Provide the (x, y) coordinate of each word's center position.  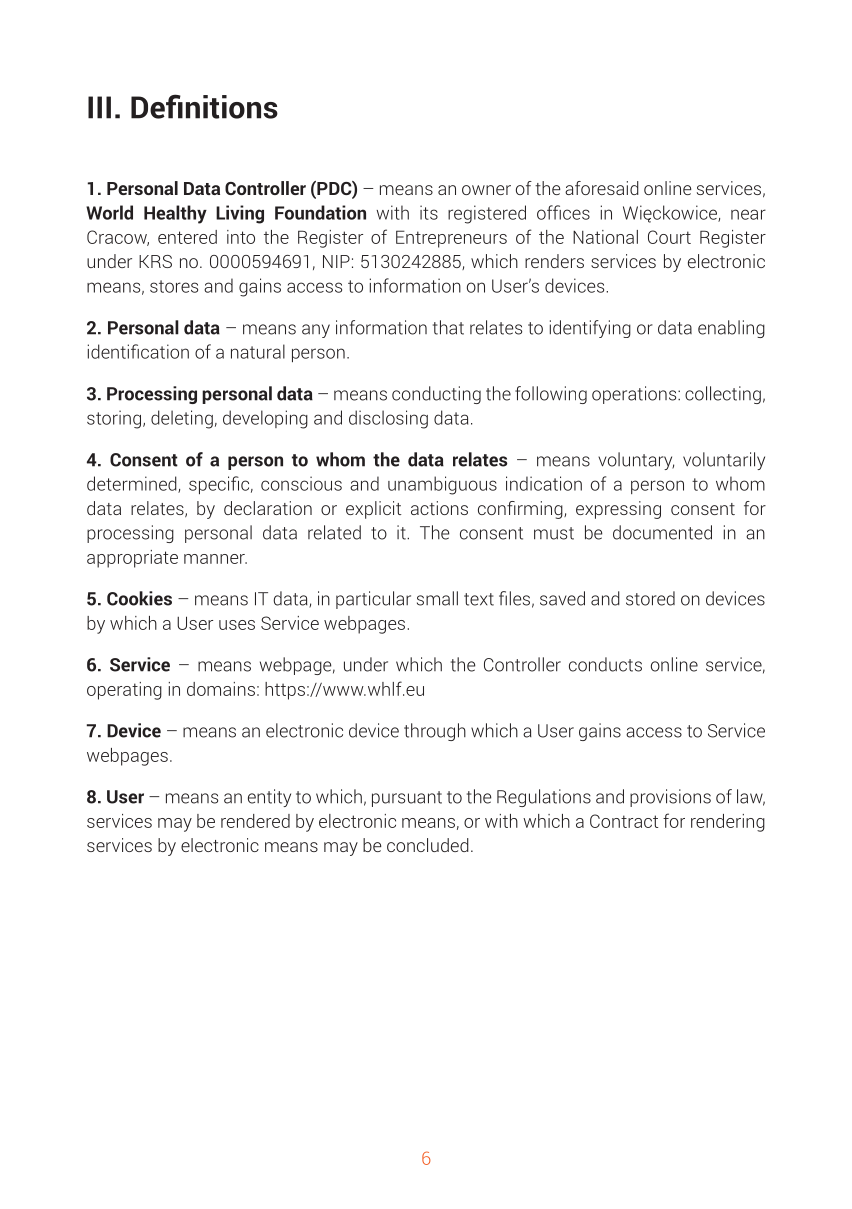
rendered (255, 821)
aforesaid (602, 188)
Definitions (204, 106)
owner (486, 190)
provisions (670, 798)
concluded (428, 845)
